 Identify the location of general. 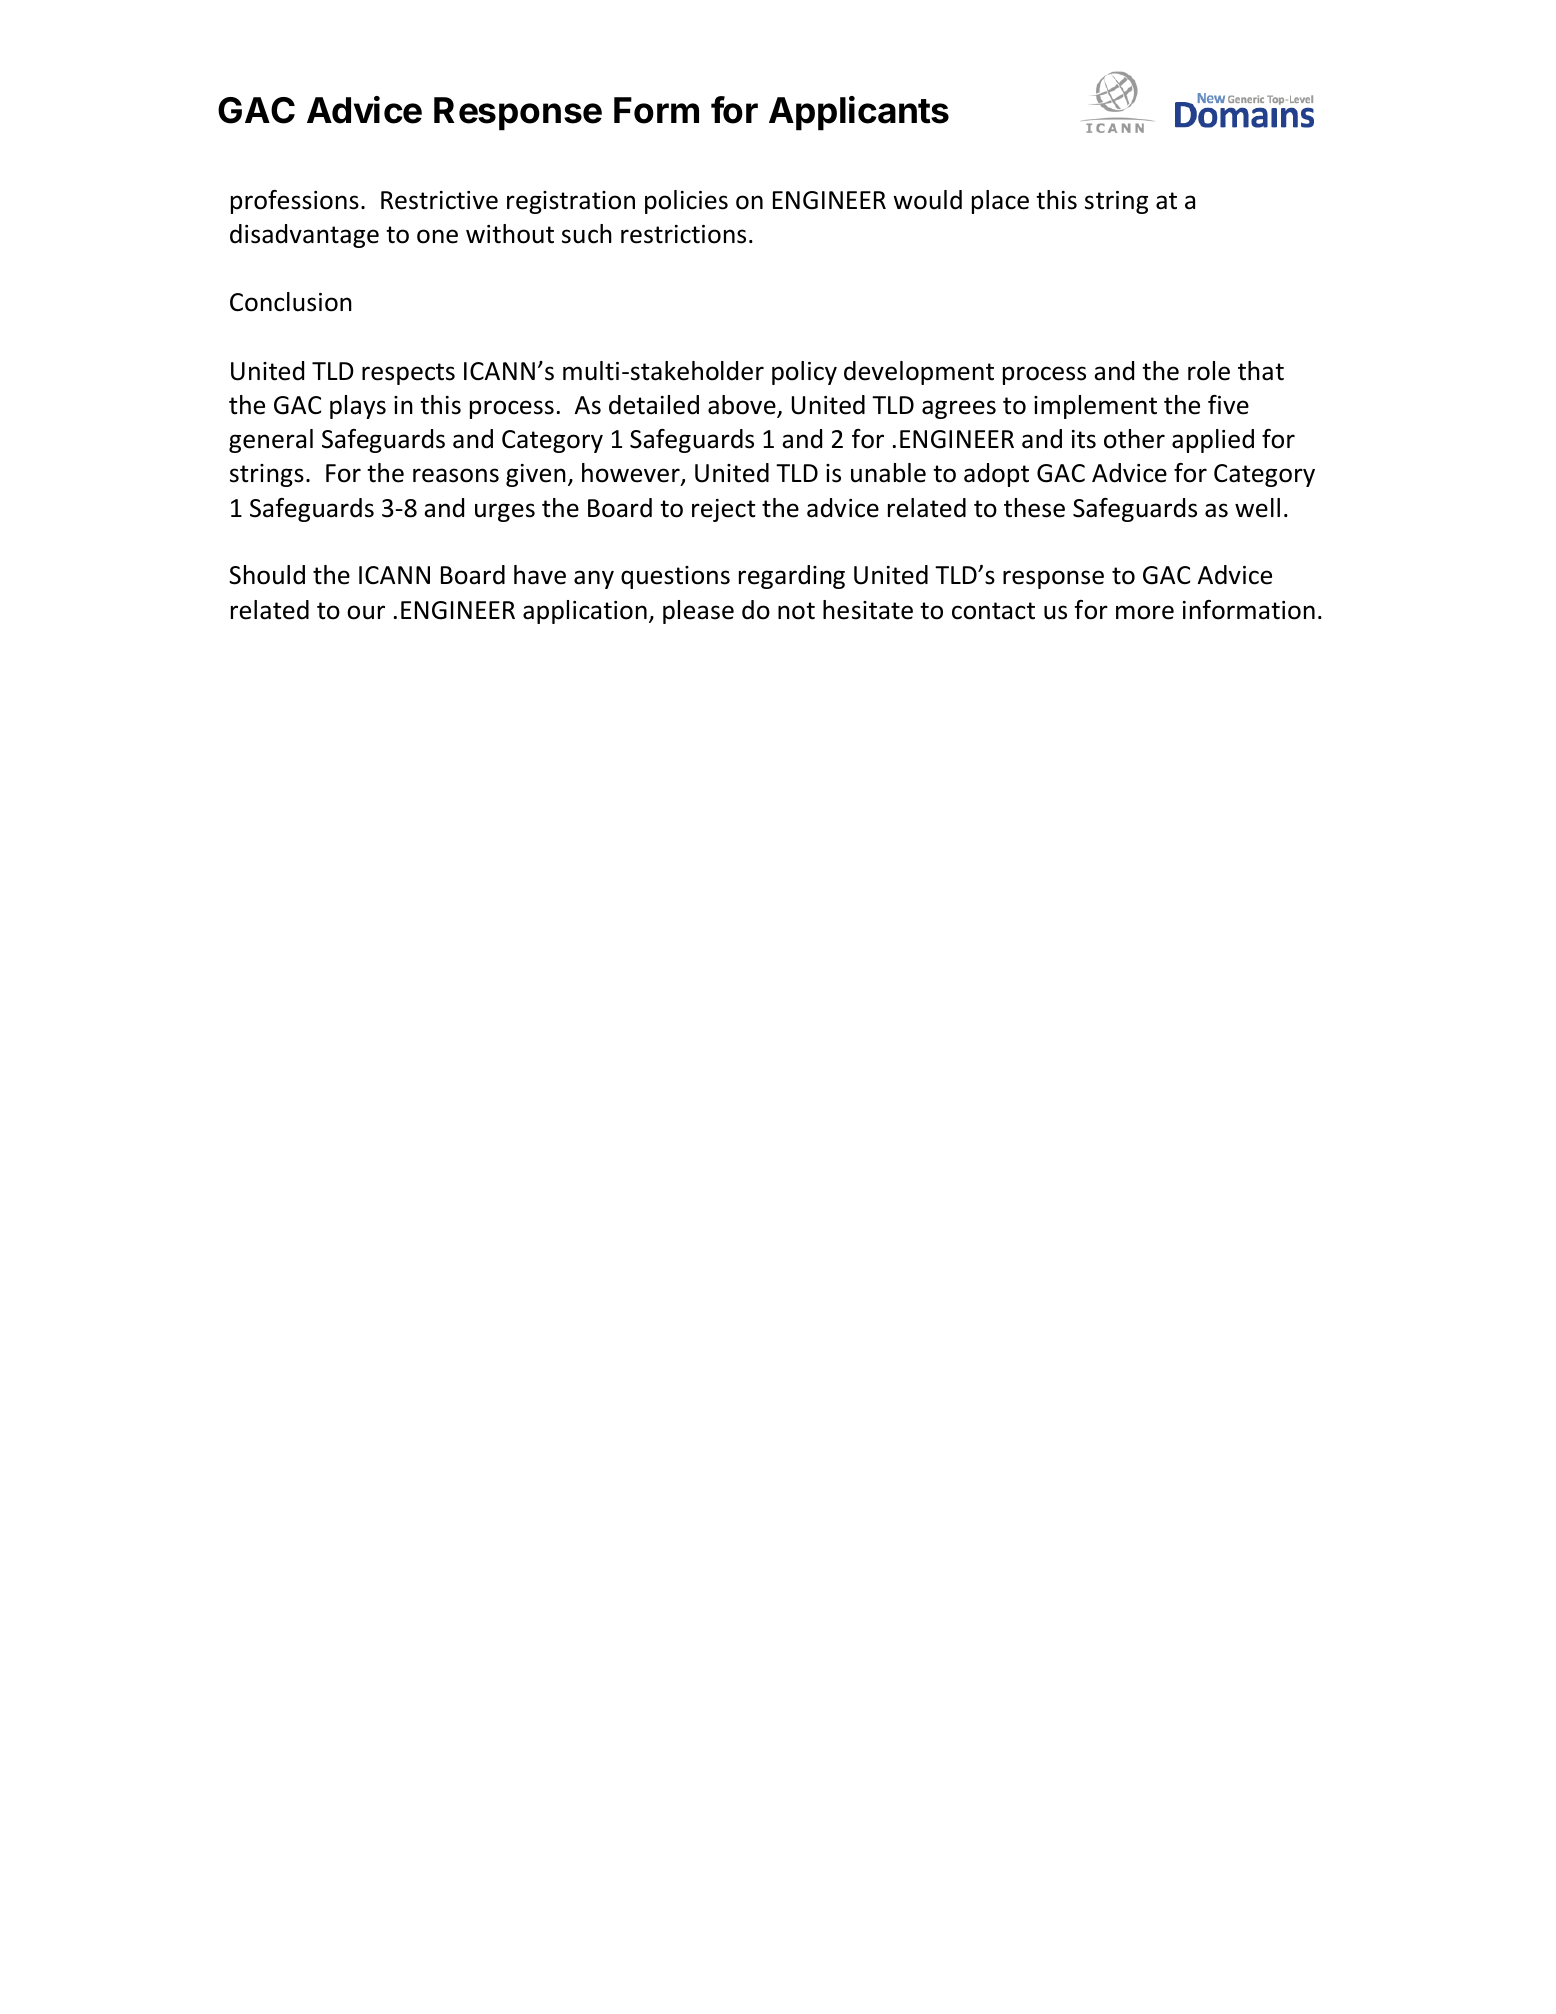
(271, 441).
